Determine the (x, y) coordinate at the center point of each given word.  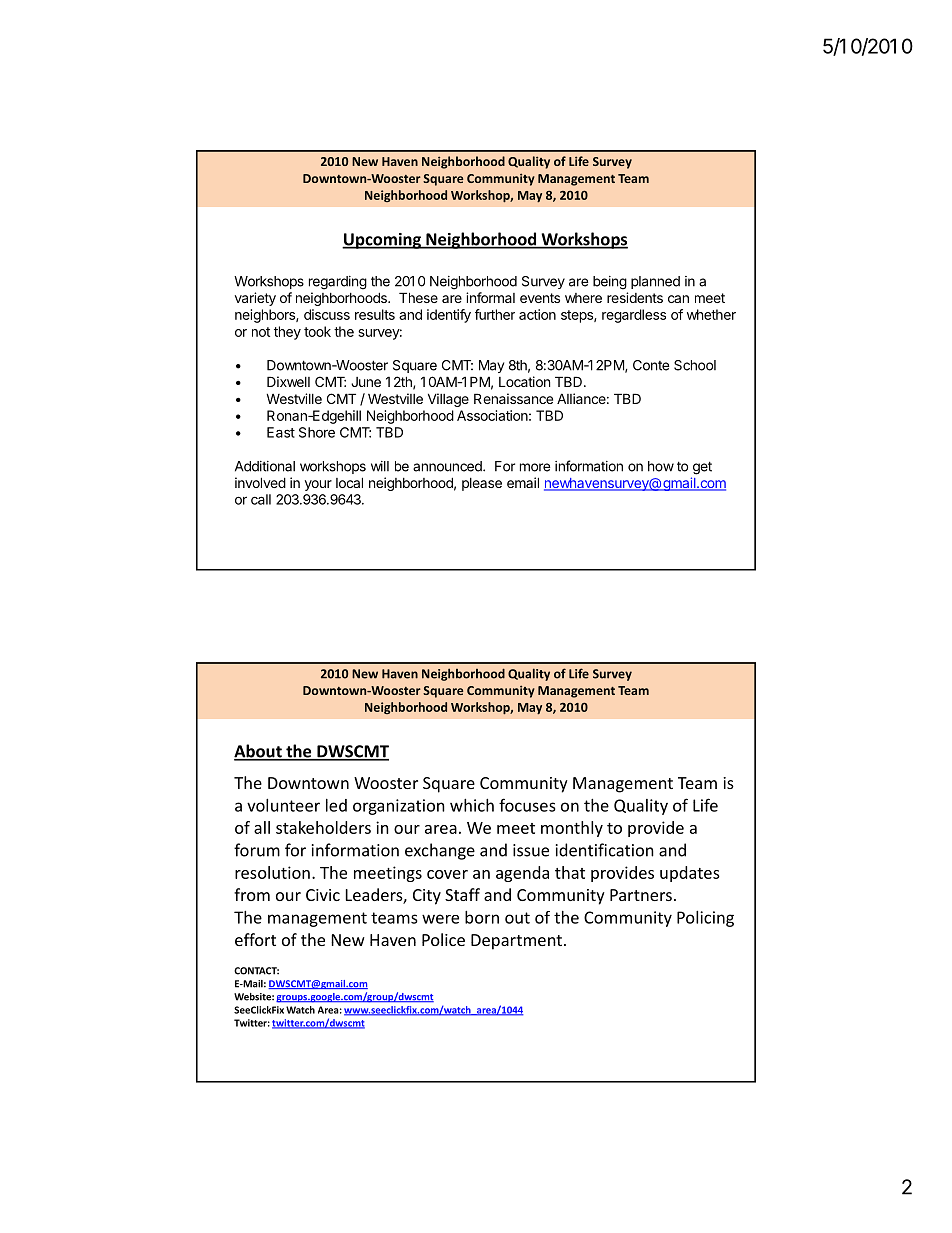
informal (490, 297)
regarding (338, 283)
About (259, 752)
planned (655, 282)
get (702, 468)
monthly (572, 829)
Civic (323, 895)
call (261, 499)
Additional (265, 466)
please (482, 484)
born (482, 917)
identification (605, 850)
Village (448, 400)
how (661, 466)
